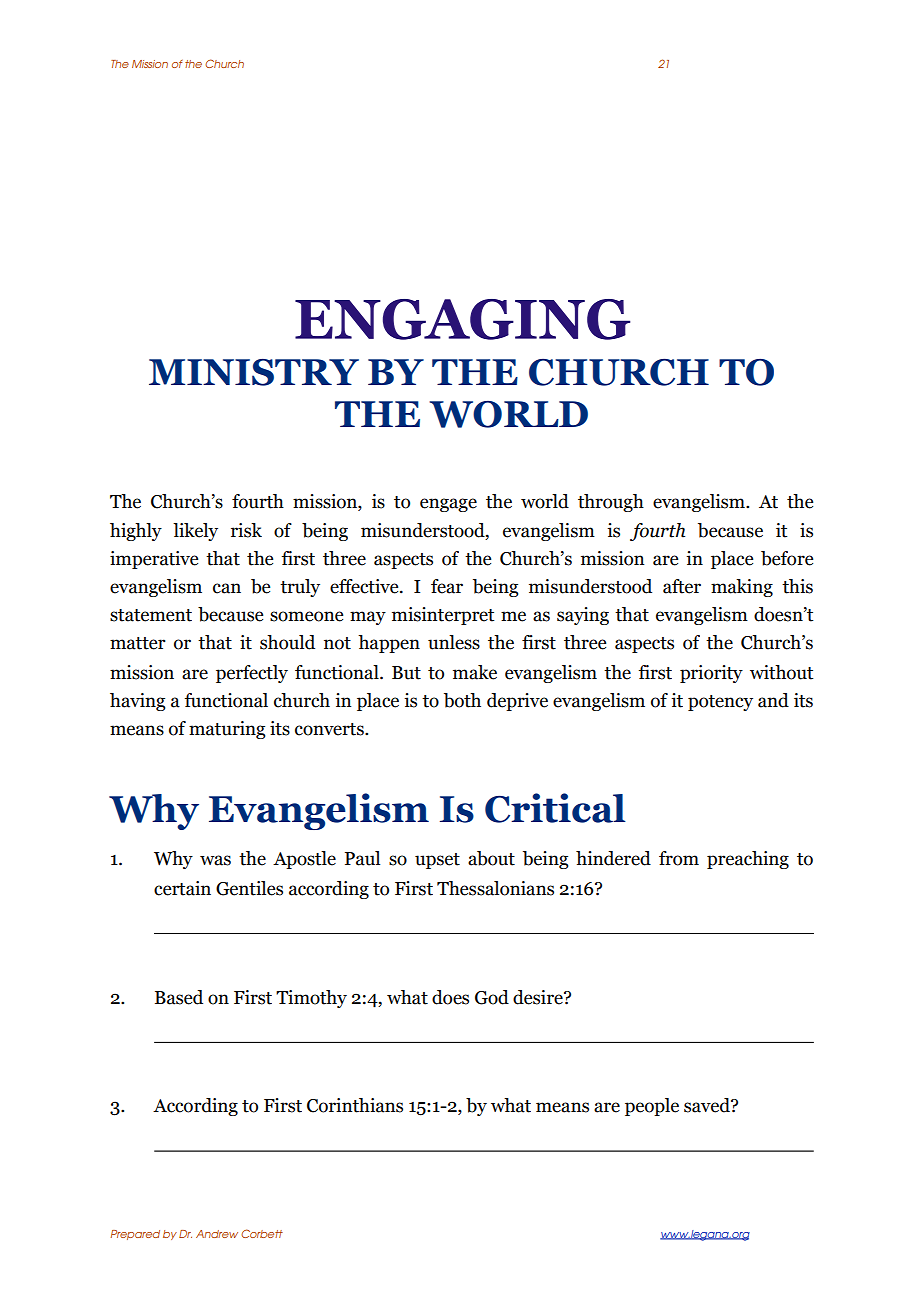  What do you see at coordinates (742, 588) in the screenshot?
I see `making` at bounding box center [742, 588].
